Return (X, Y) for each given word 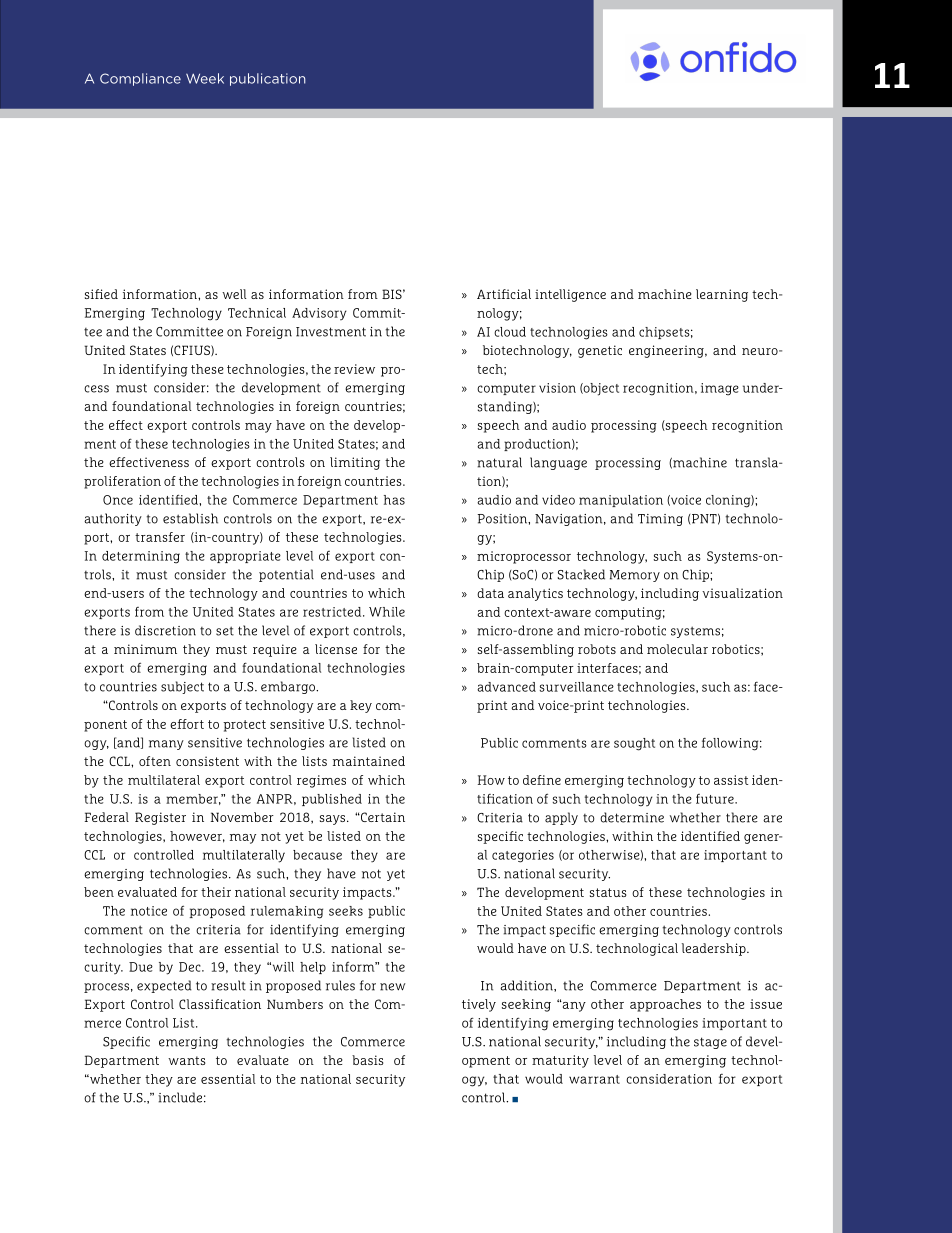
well (234, 294)
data (490, 593)
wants (187, 1060)
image (720, 389)
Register (160, 818)
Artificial (504, 294)
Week (205, 78)
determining (141, 557)
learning (722, 295)
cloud (510, 332)
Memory (635, 576)
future (716, 799)
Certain (382, 817)
